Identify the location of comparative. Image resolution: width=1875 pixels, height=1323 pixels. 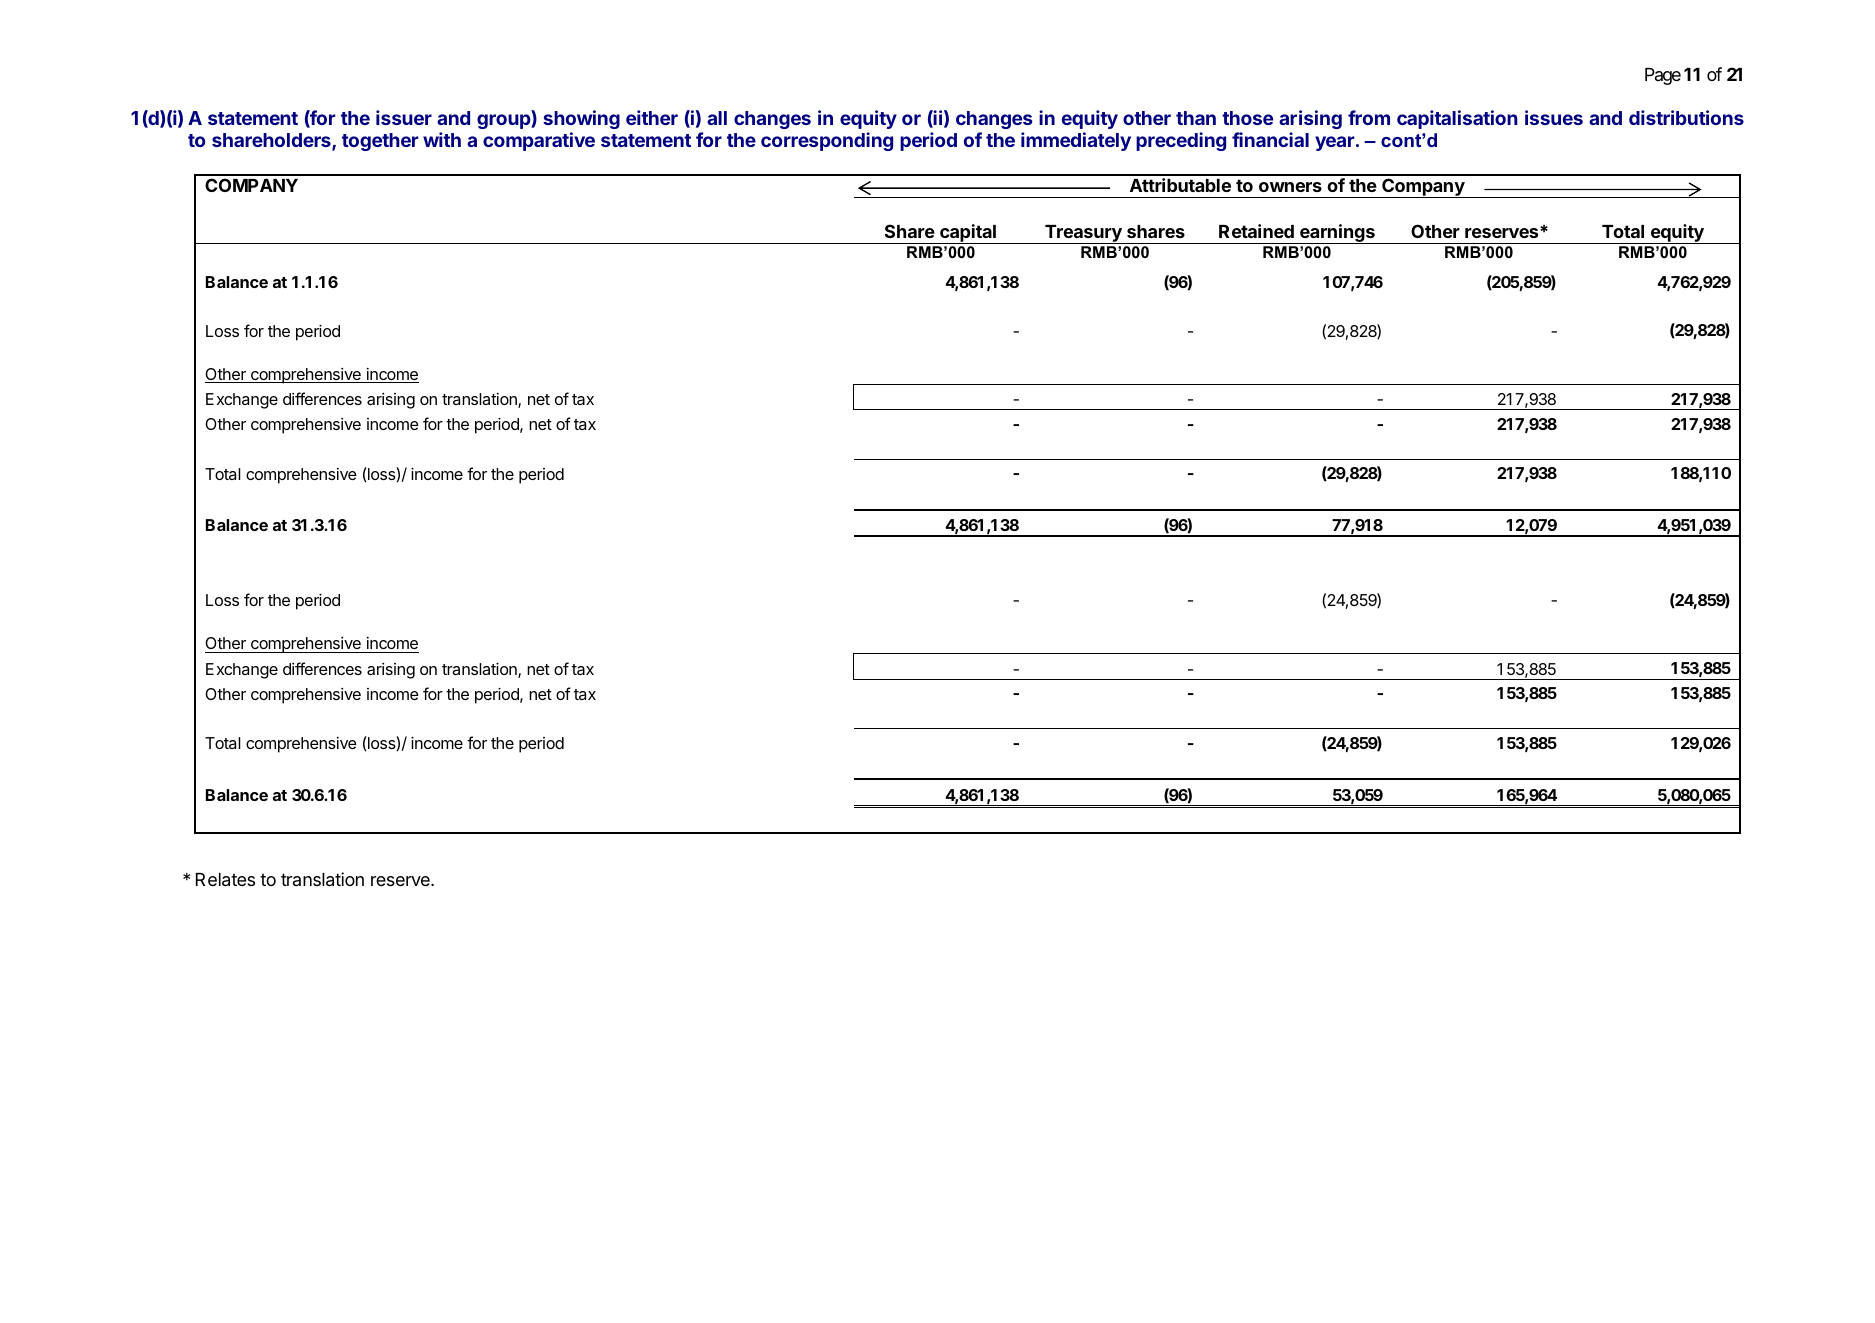
(539, 141).
